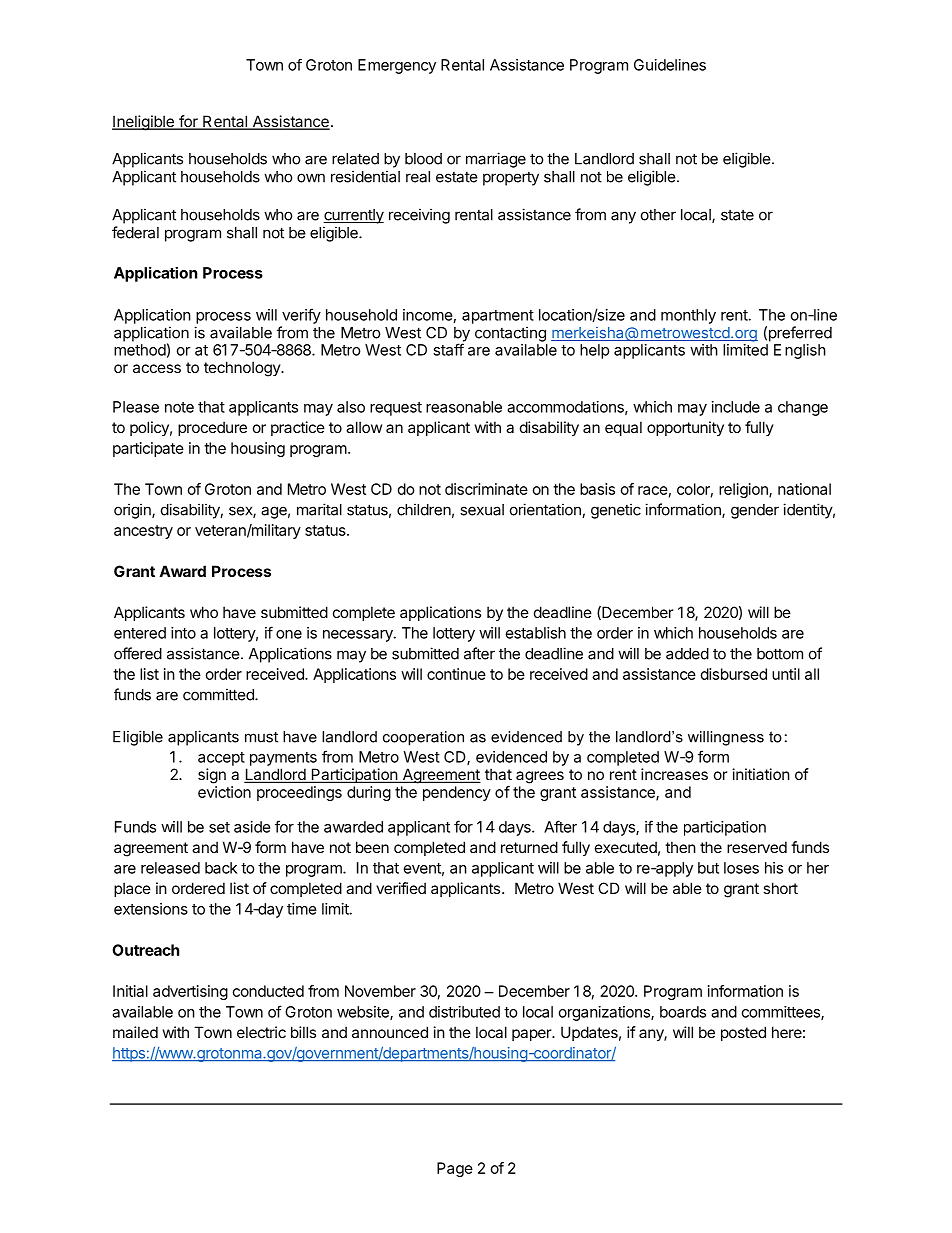  I want to click on Page, so click(455, 1169).
